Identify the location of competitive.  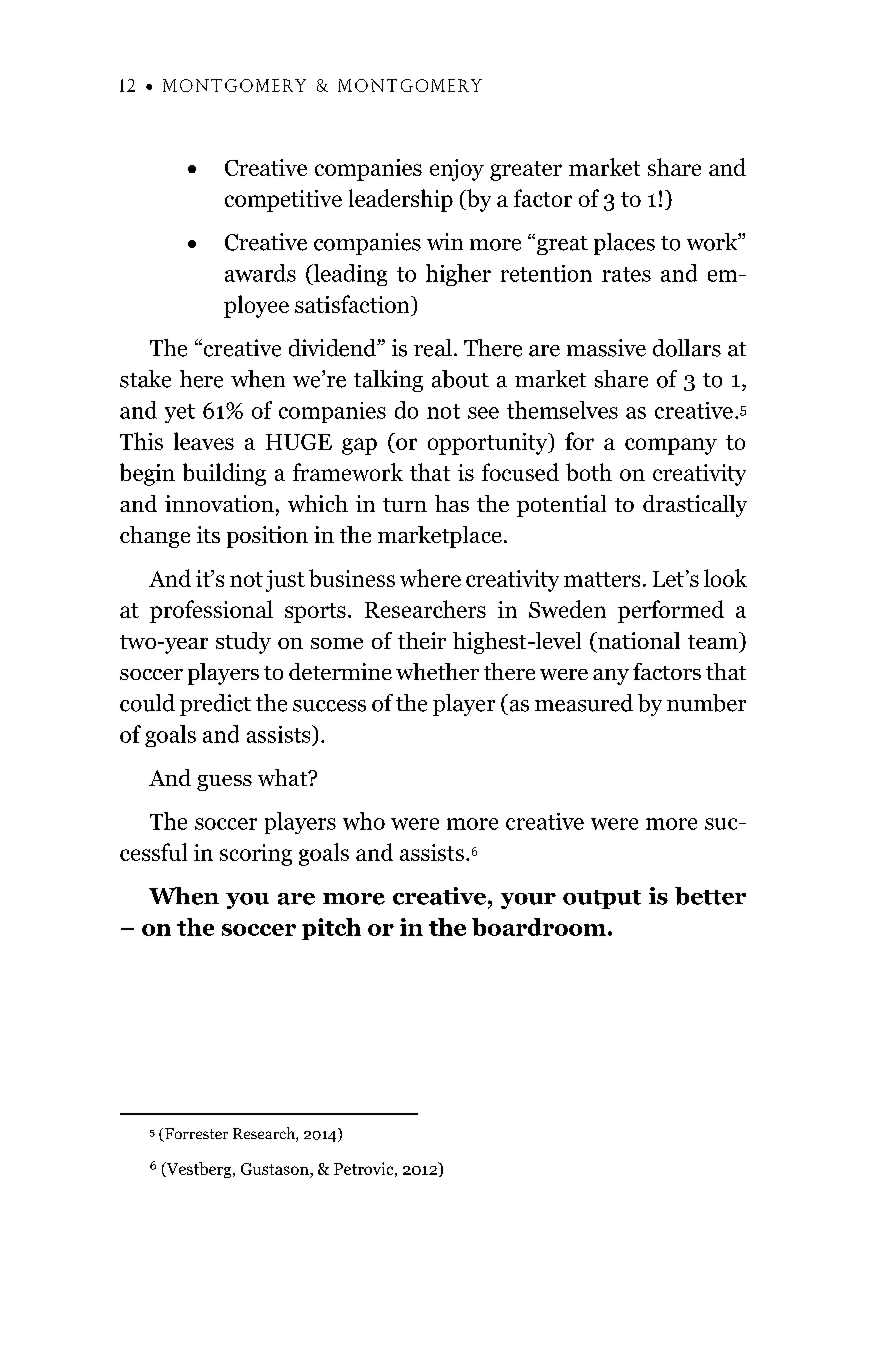
(283, 201).
